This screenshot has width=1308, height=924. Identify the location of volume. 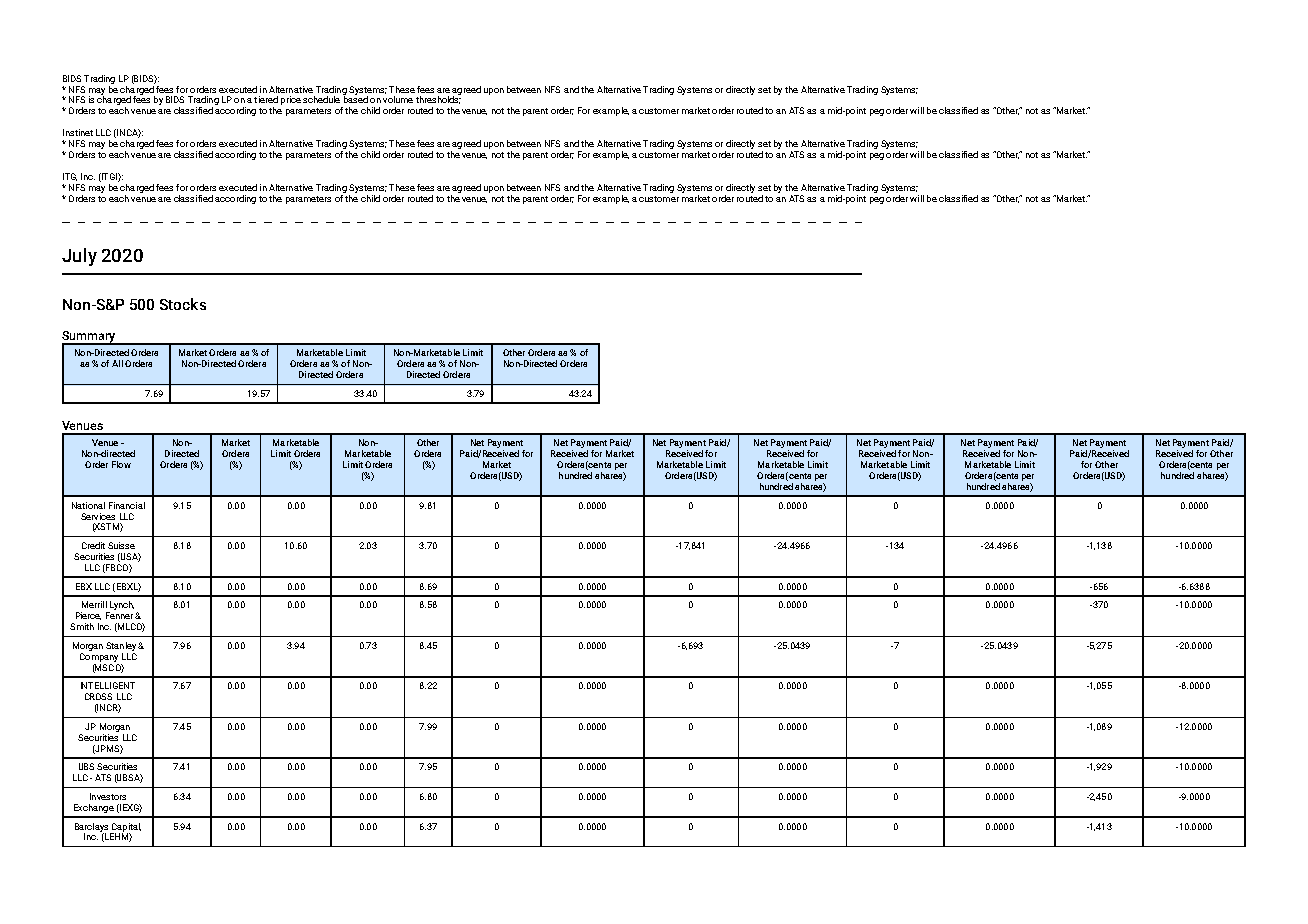
(398, 99).
